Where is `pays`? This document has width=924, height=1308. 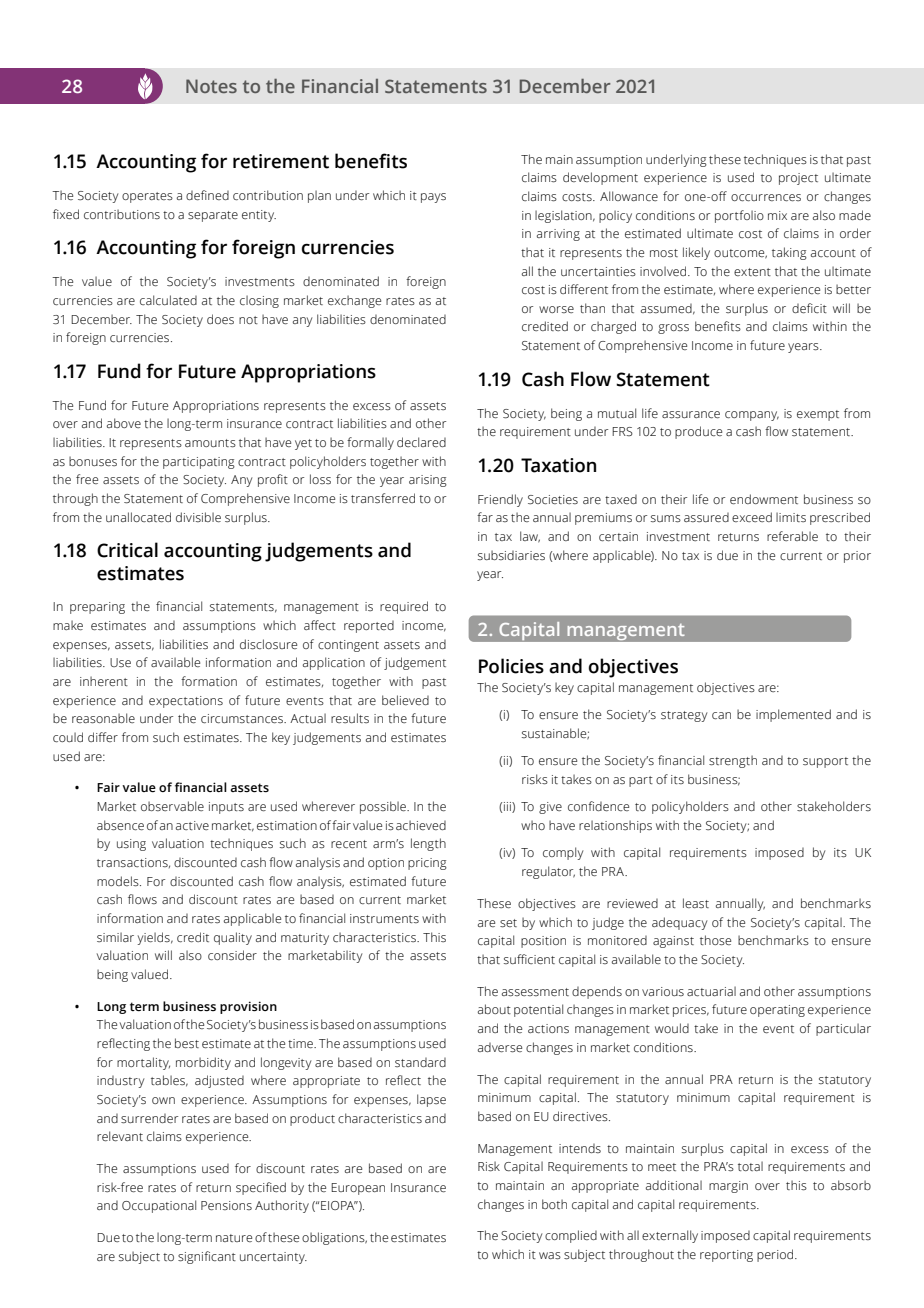
pays is located at coordinates (433, 198).
